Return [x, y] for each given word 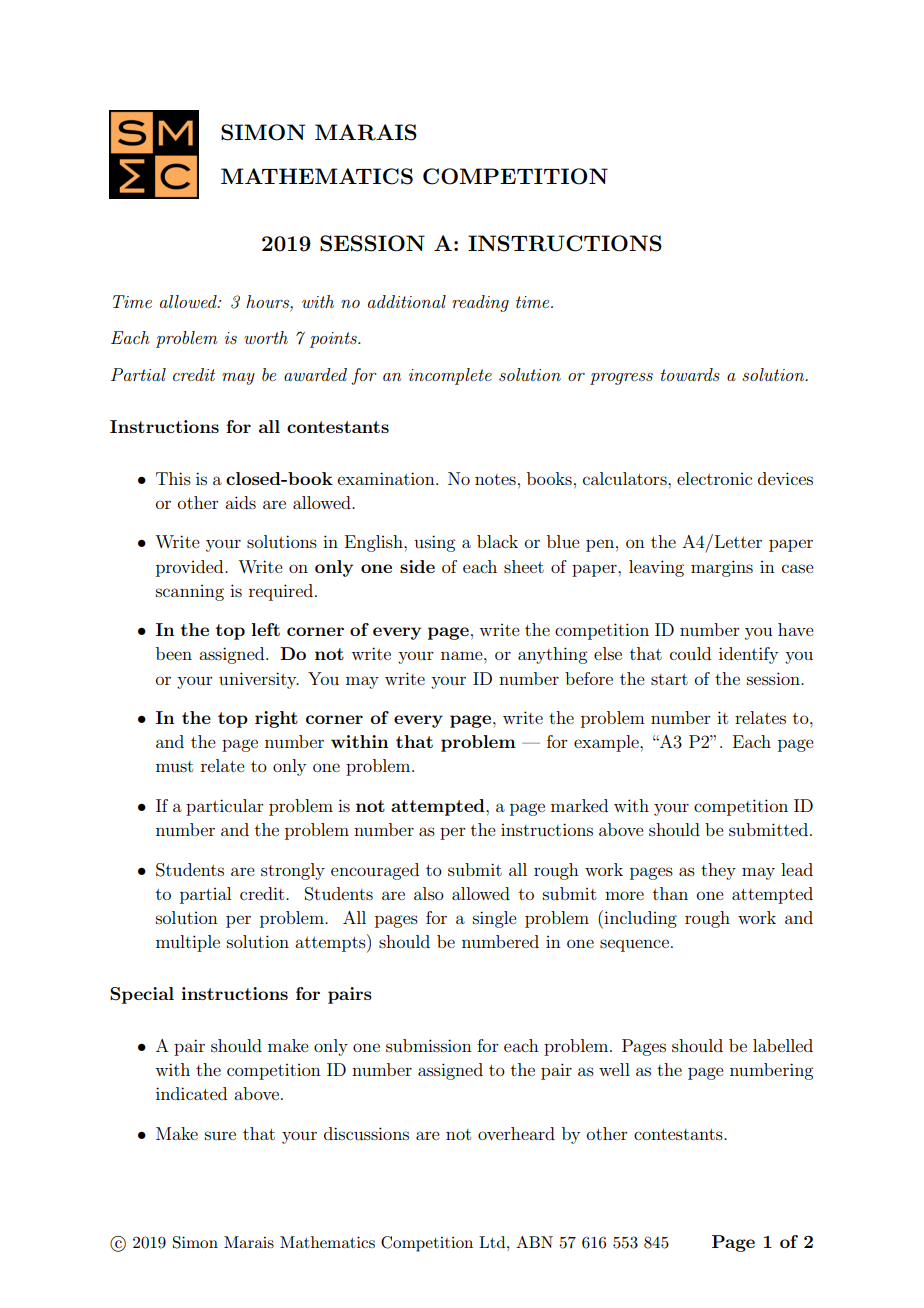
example [607, 743]
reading [480, 303]
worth [266, 337]
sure [220, 1135]
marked [579, 805]
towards [690, 374]
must [174, 766]
